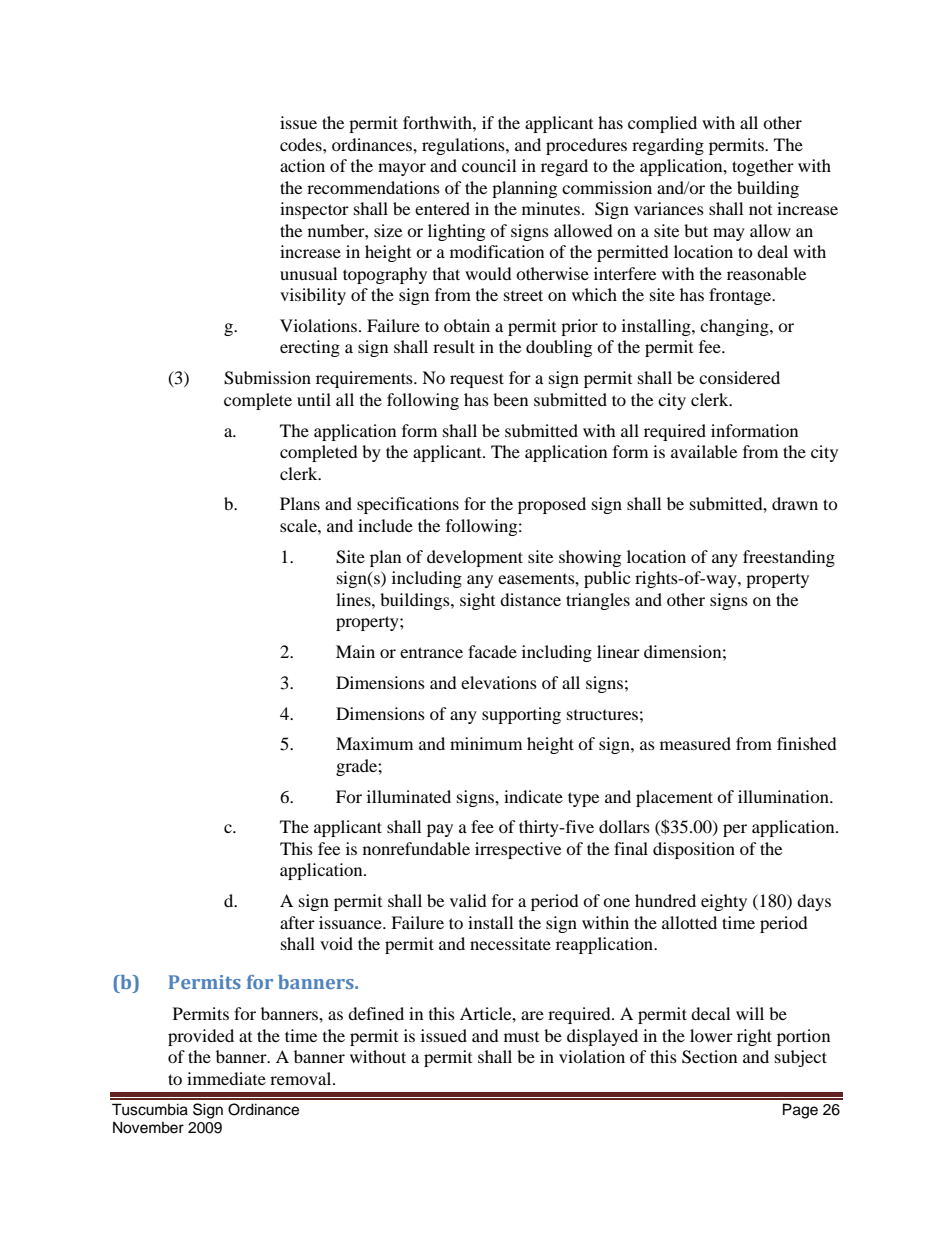  Describe the element at coordinates (489, 165) in the screenshot. I see `council` at that location.
